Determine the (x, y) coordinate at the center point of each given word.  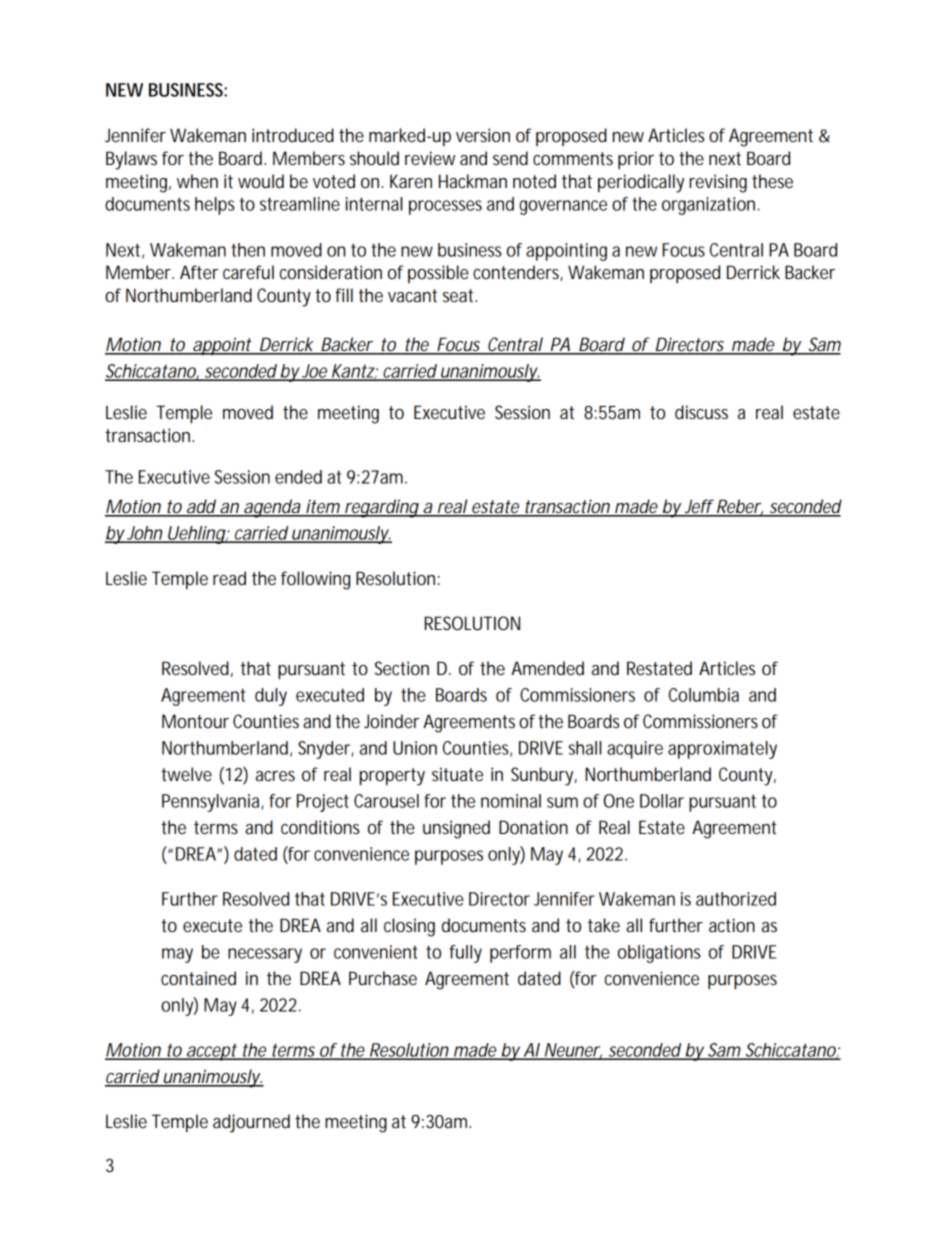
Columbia (704, 695)
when (197, 181)
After (199, 272)
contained (198, 978)
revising (718, 183)
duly (271, 697)
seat (459, 295)
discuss (701, 412)
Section (402, 668)
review (430, 158)
